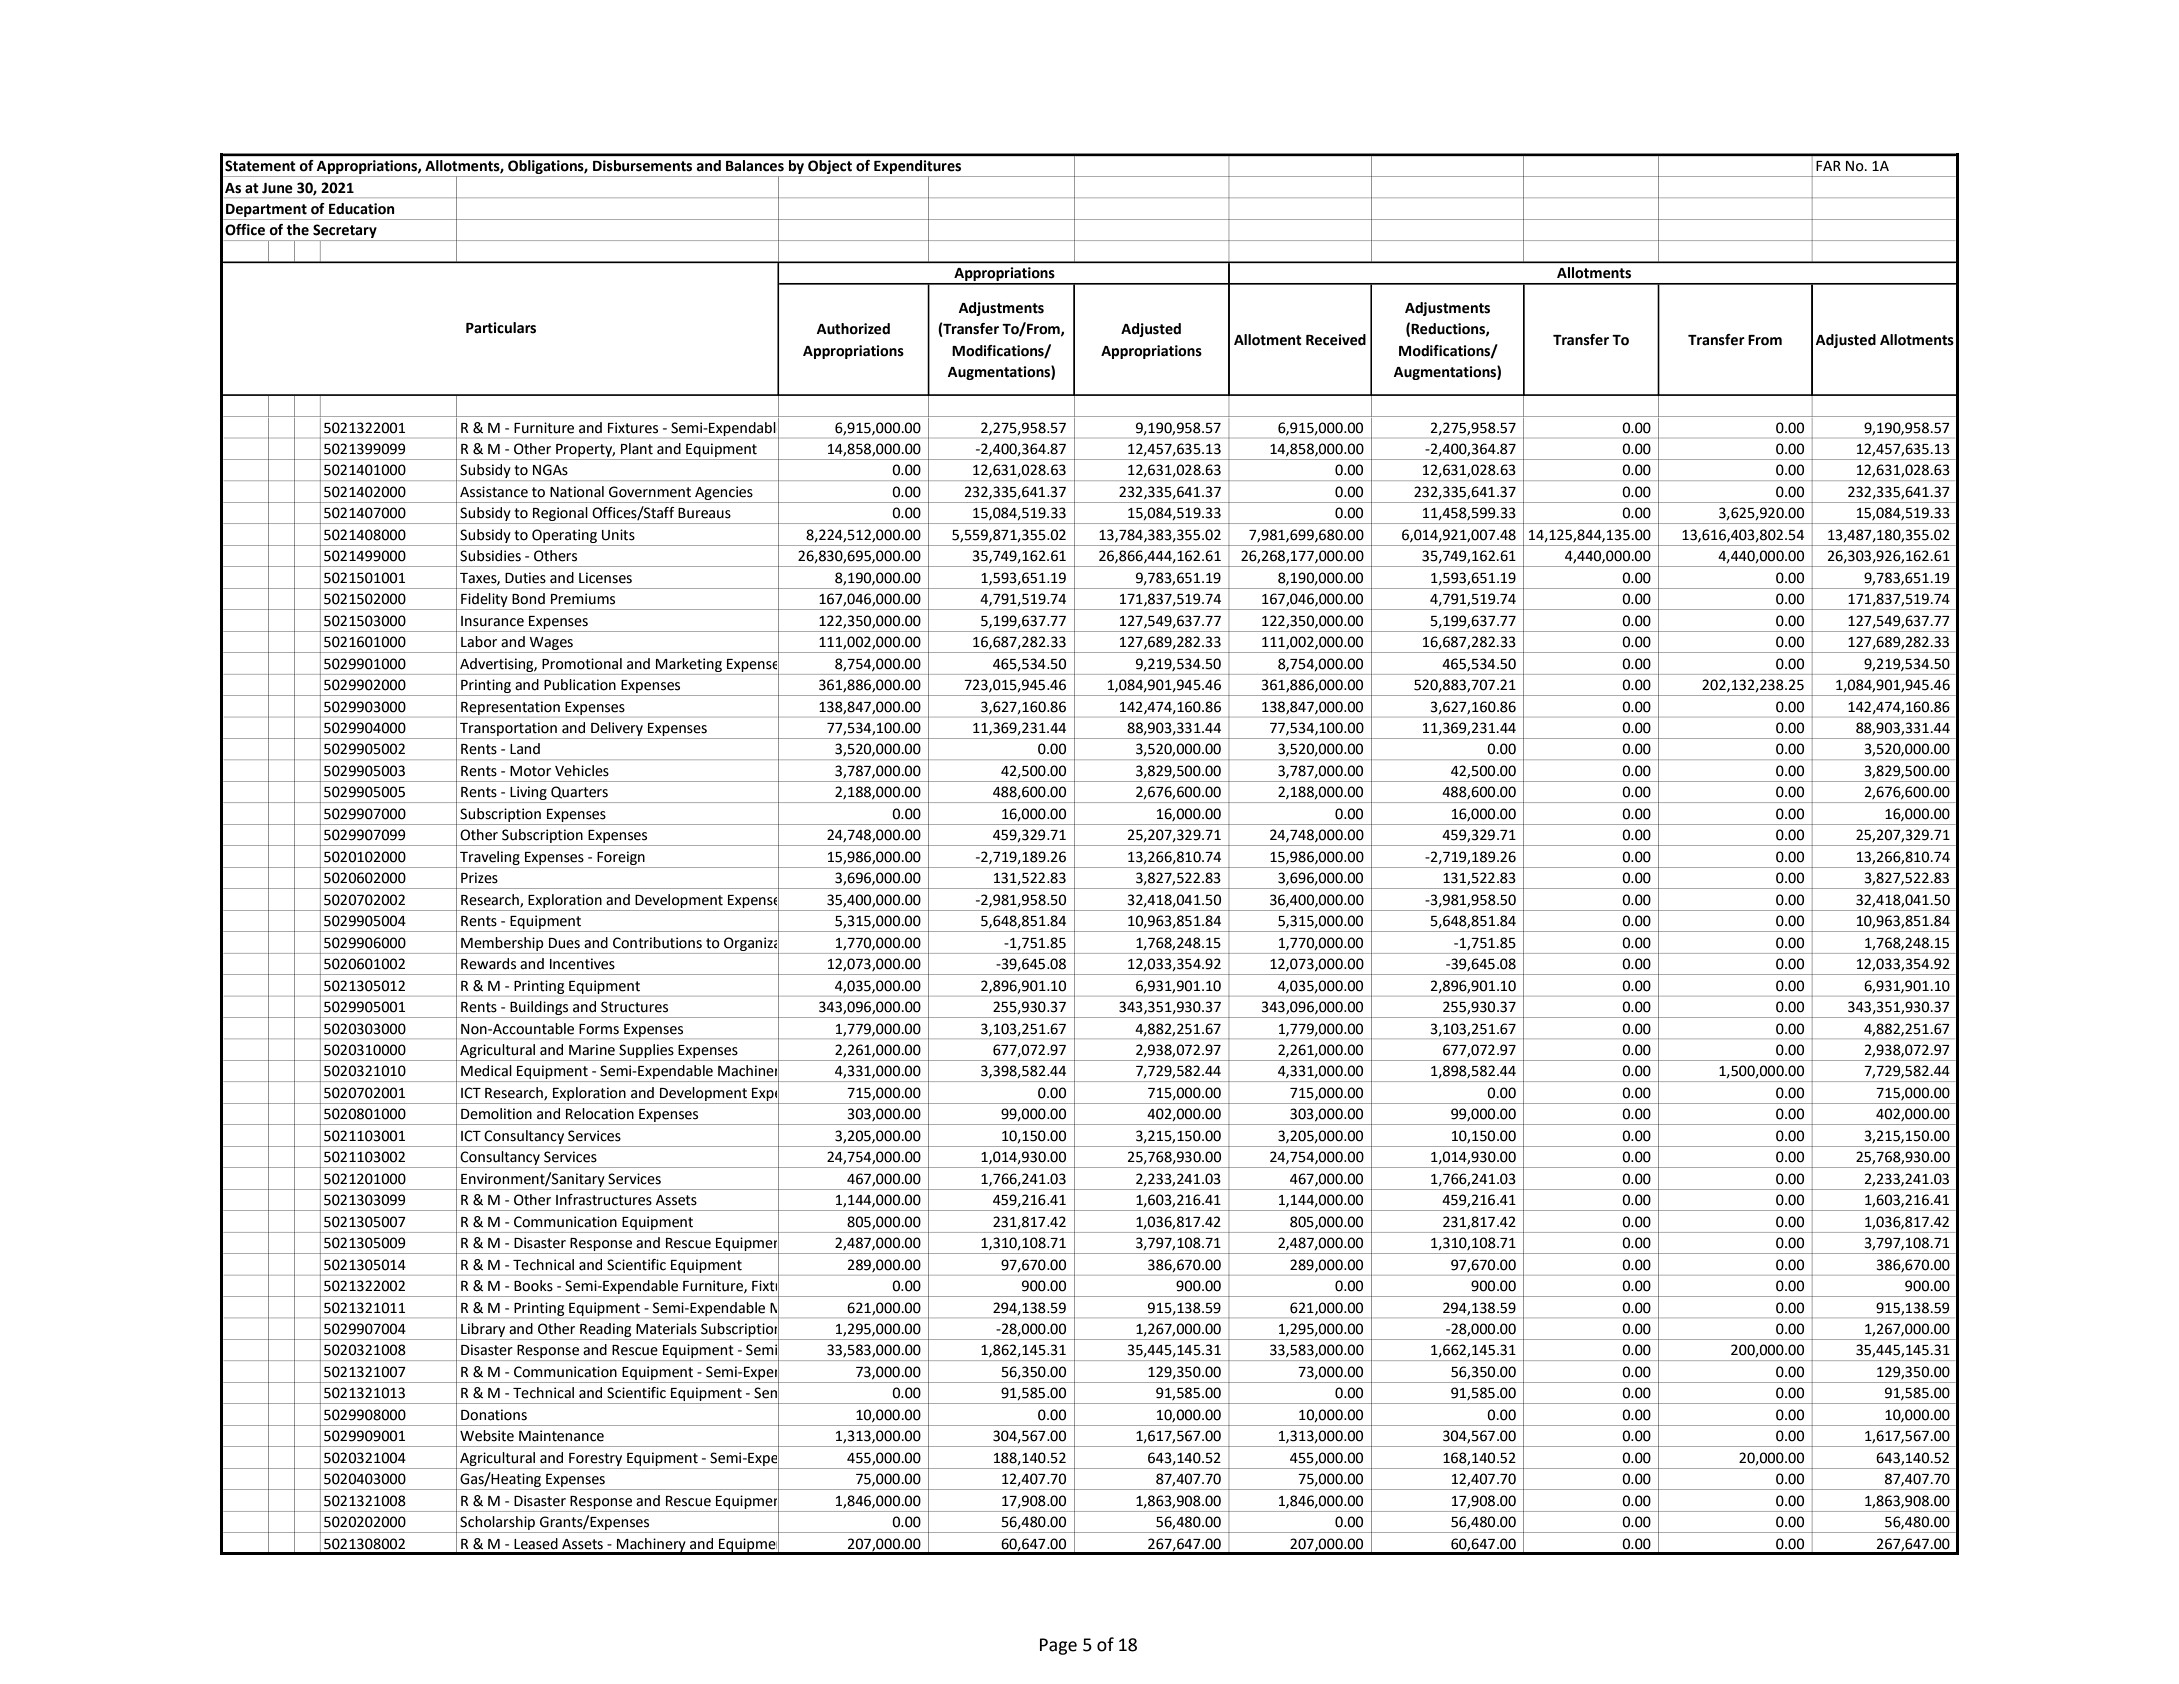 This image has height=1684, width=2179. I want to click on Leased, so click(536, 1544).
